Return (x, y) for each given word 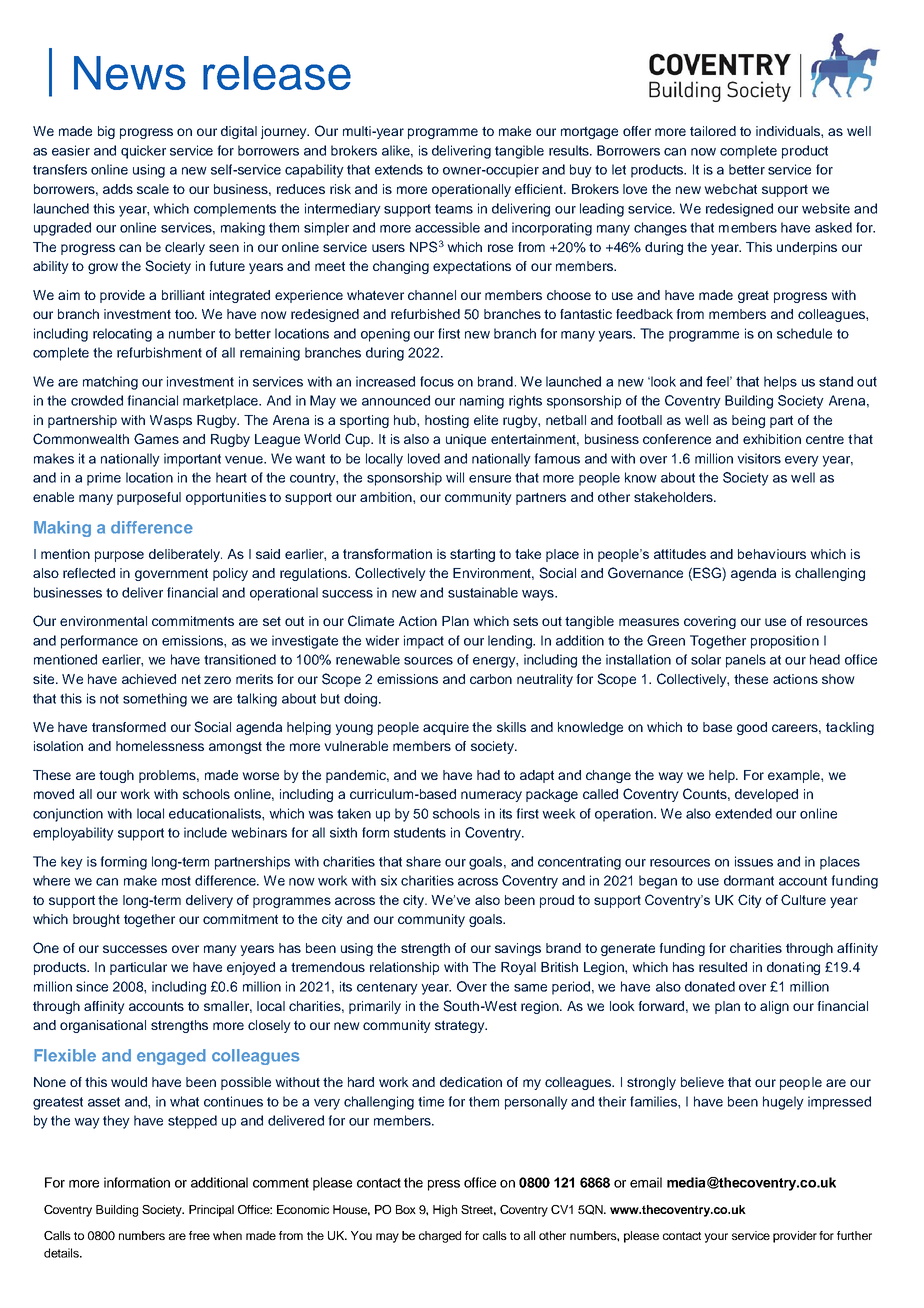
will (455, 477)
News (130, 73)
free (199, 1235)
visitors (759, 458)
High (445, 1211)
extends (399, 169)
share (423, 861)
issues (754, 861)
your (716, 1238)
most (176, 881)
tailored (713, 131)
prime (104, 479)
